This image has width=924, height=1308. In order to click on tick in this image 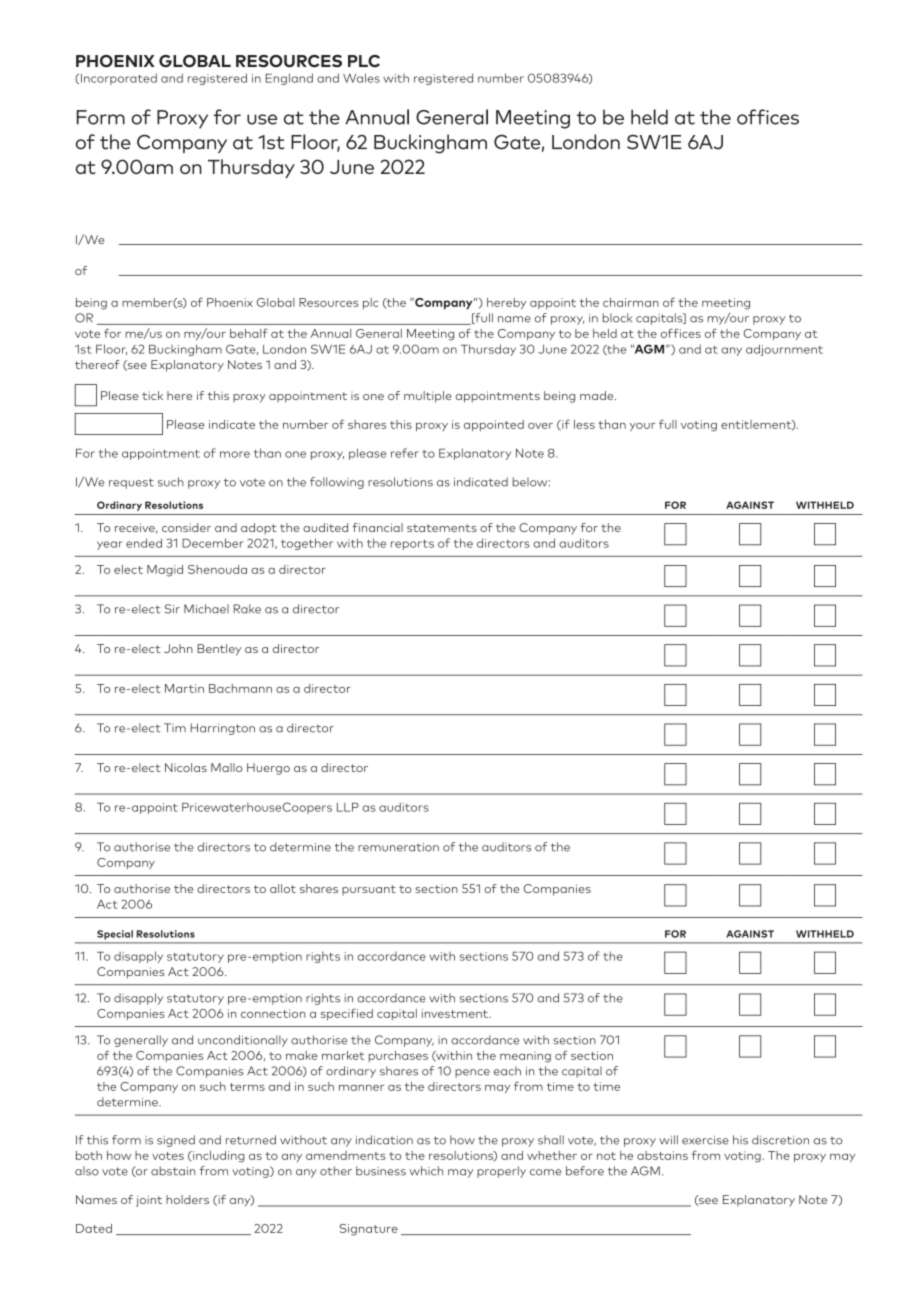, I will do `click(152, 395)`.
